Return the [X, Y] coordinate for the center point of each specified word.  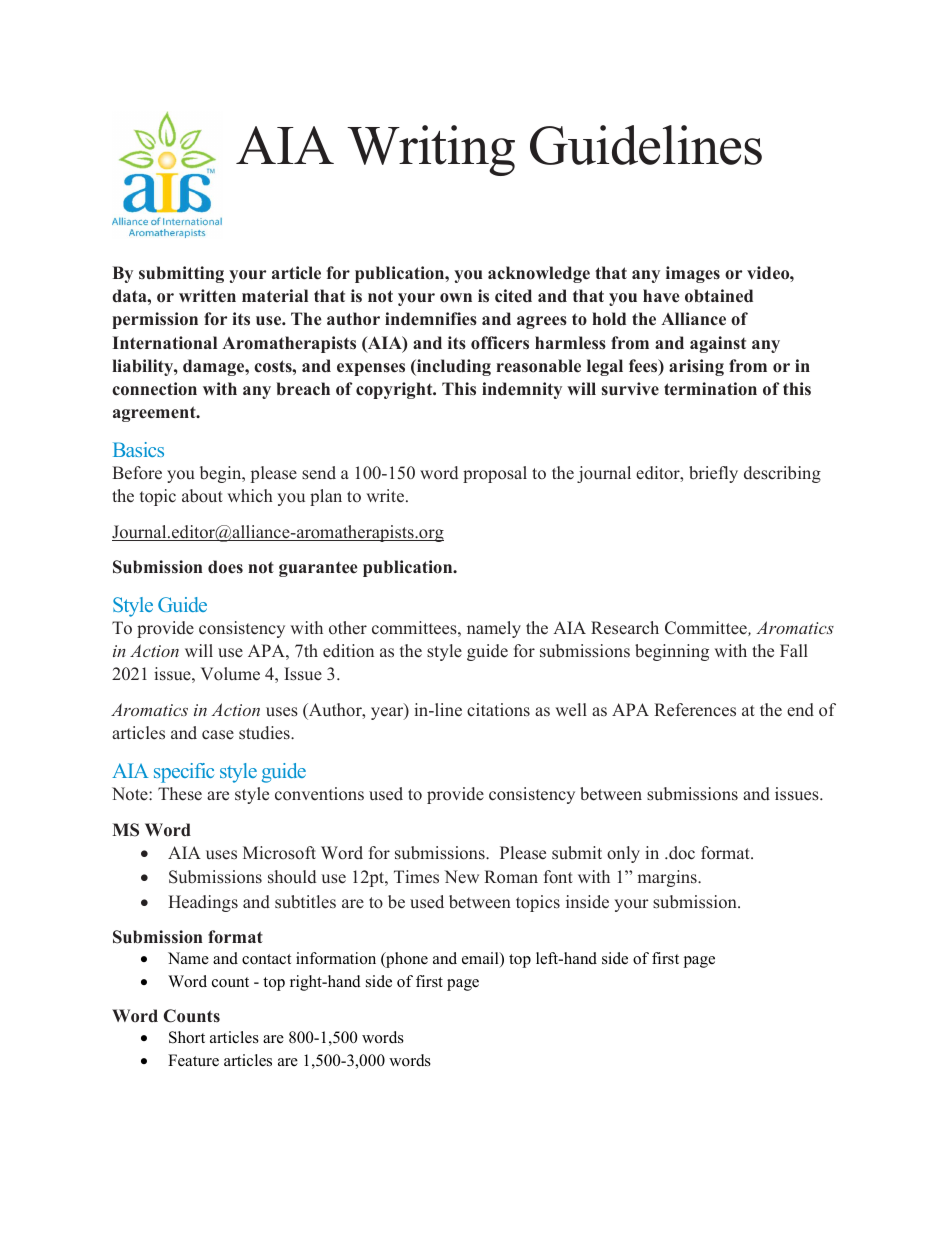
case [218, 735]
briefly [713, 474]
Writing [431, 150]
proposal [495, 474]
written [207, 296]
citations [498, 710]
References [695, 710]
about [202, 496]
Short [187, 1037]
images [693, 274]
